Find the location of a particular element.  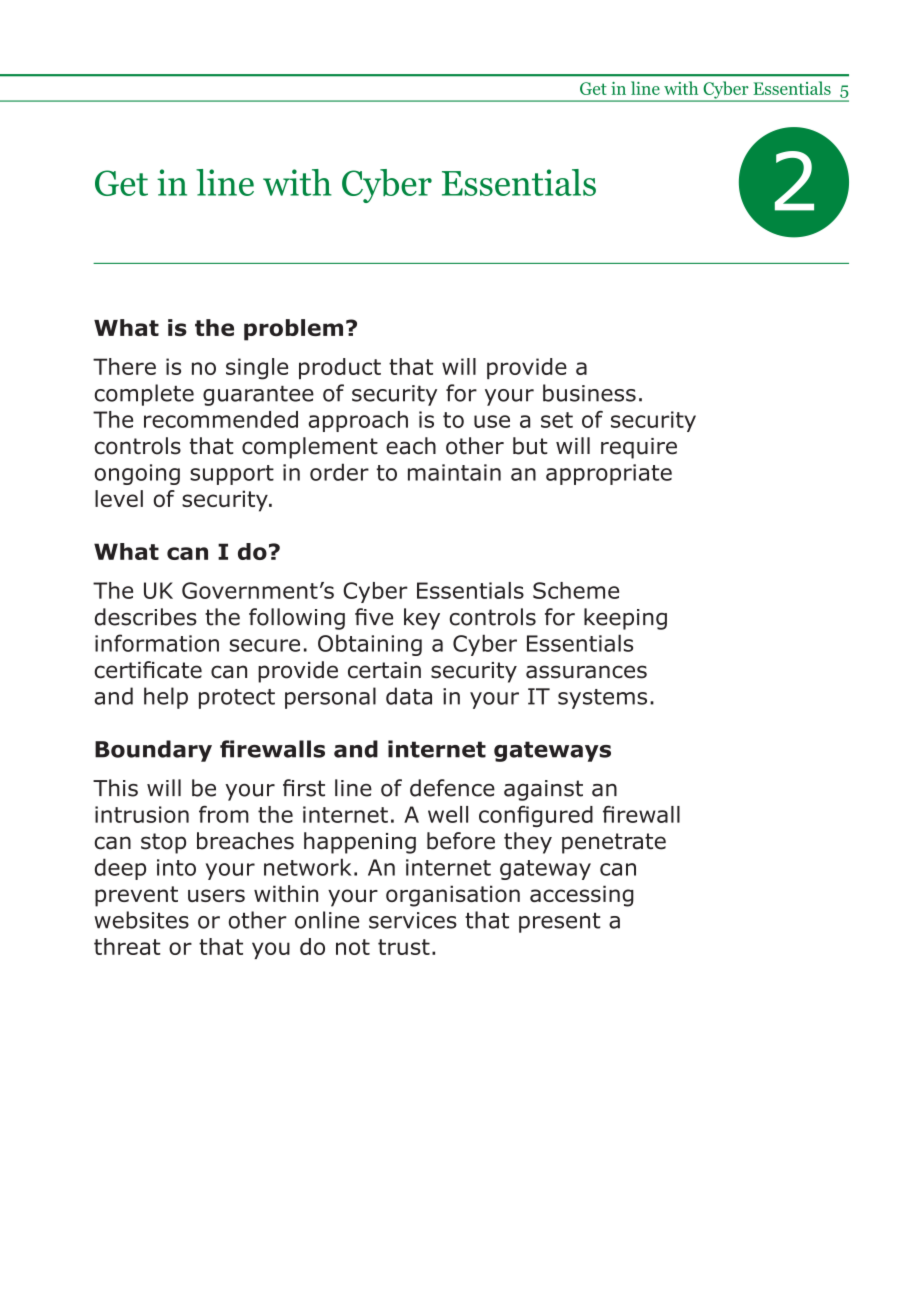

Obtaining is located at coordinates (370, 645).
